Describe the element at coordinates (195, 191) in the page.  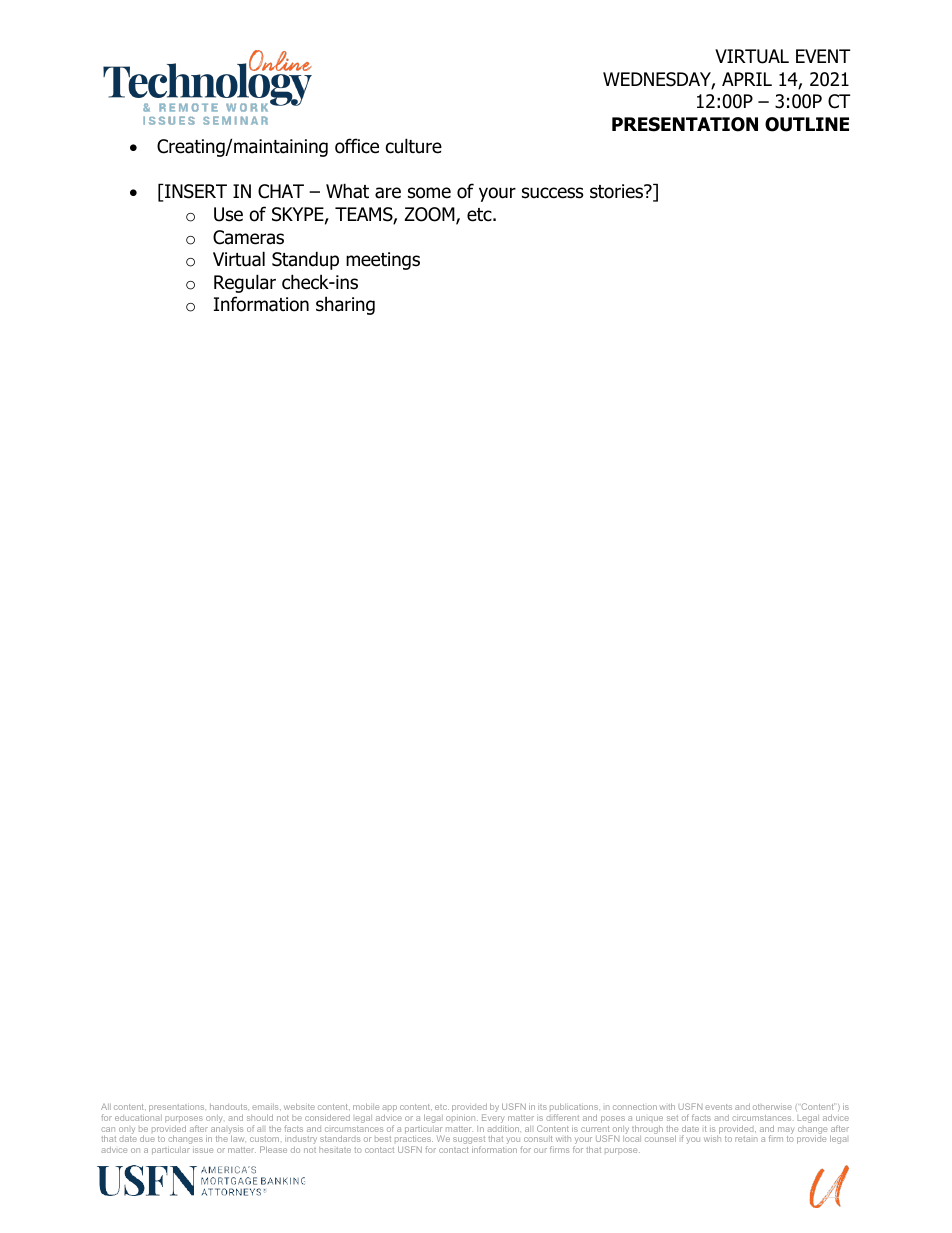
I see `INSERT` at that location.
